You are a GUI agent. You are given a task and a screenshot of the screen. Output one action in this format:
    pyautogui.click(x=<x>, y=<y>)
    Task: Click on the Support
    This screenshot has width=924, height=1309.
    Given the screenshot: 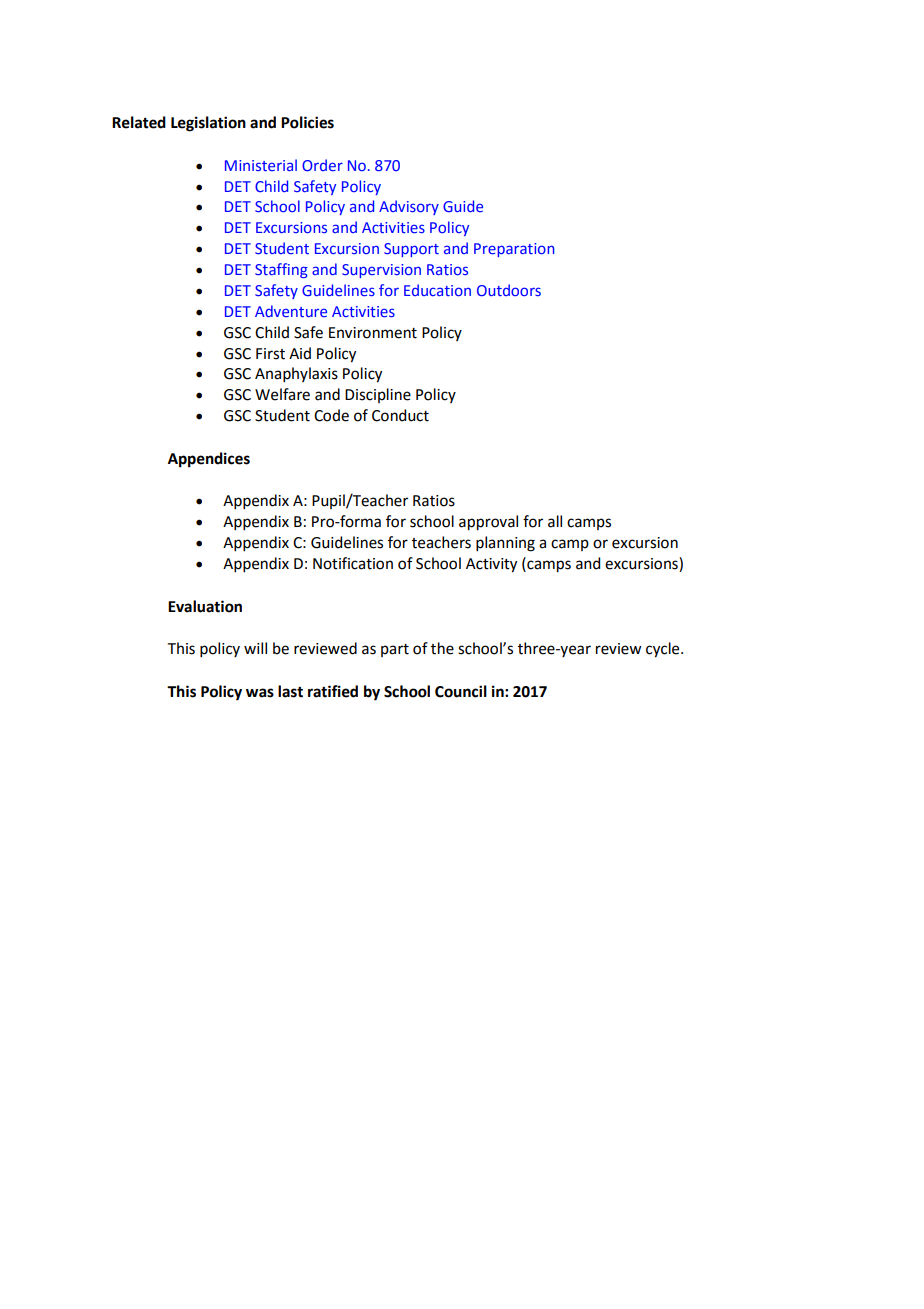 What is the action you would take?
    pyautogui.click(x=411, y=250)
